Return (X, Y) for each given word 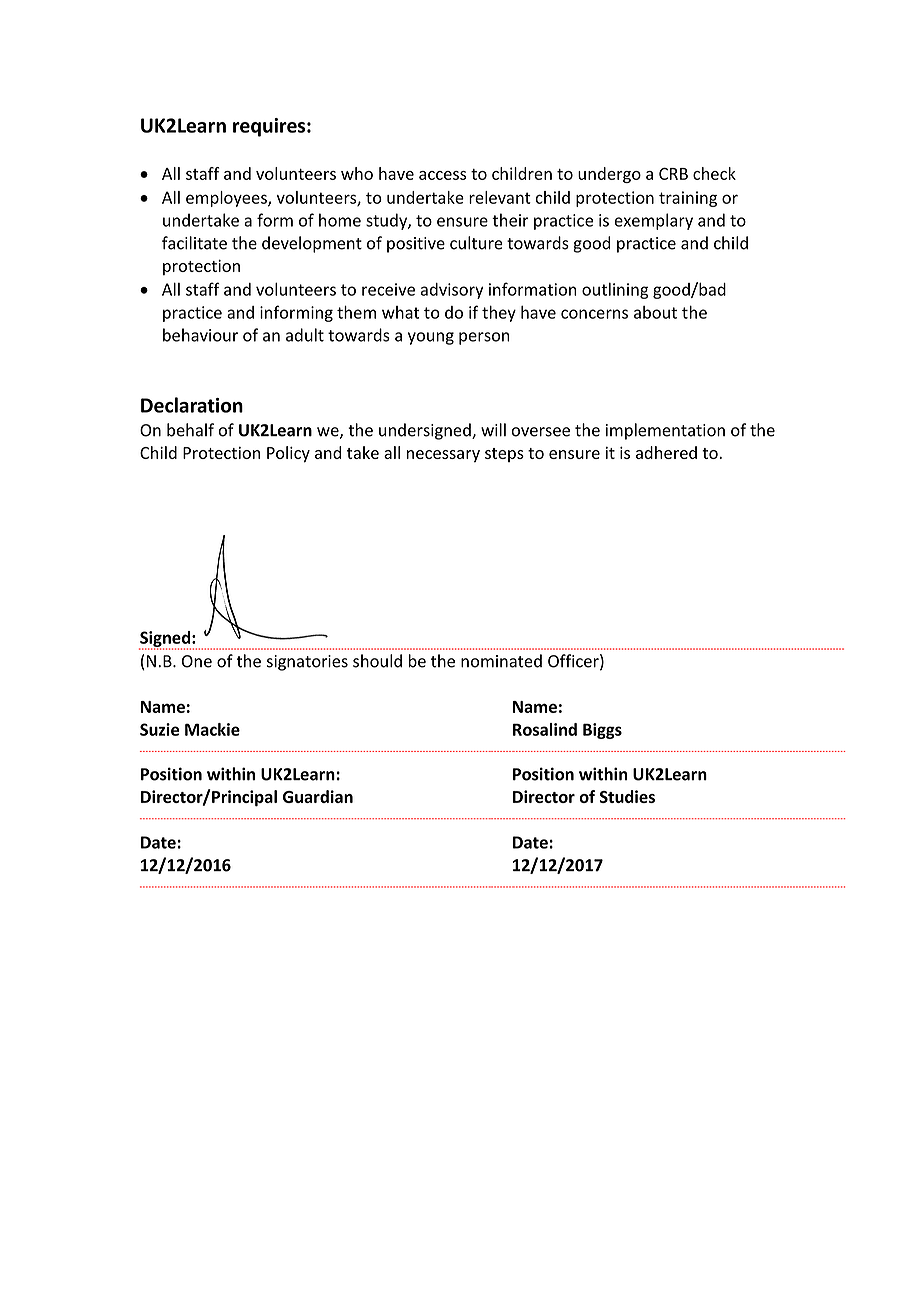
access (442, 175)
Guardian (318, 796)
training (688, 199)
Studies (627, 796)
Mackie (212, 729)
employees (227, 199)
